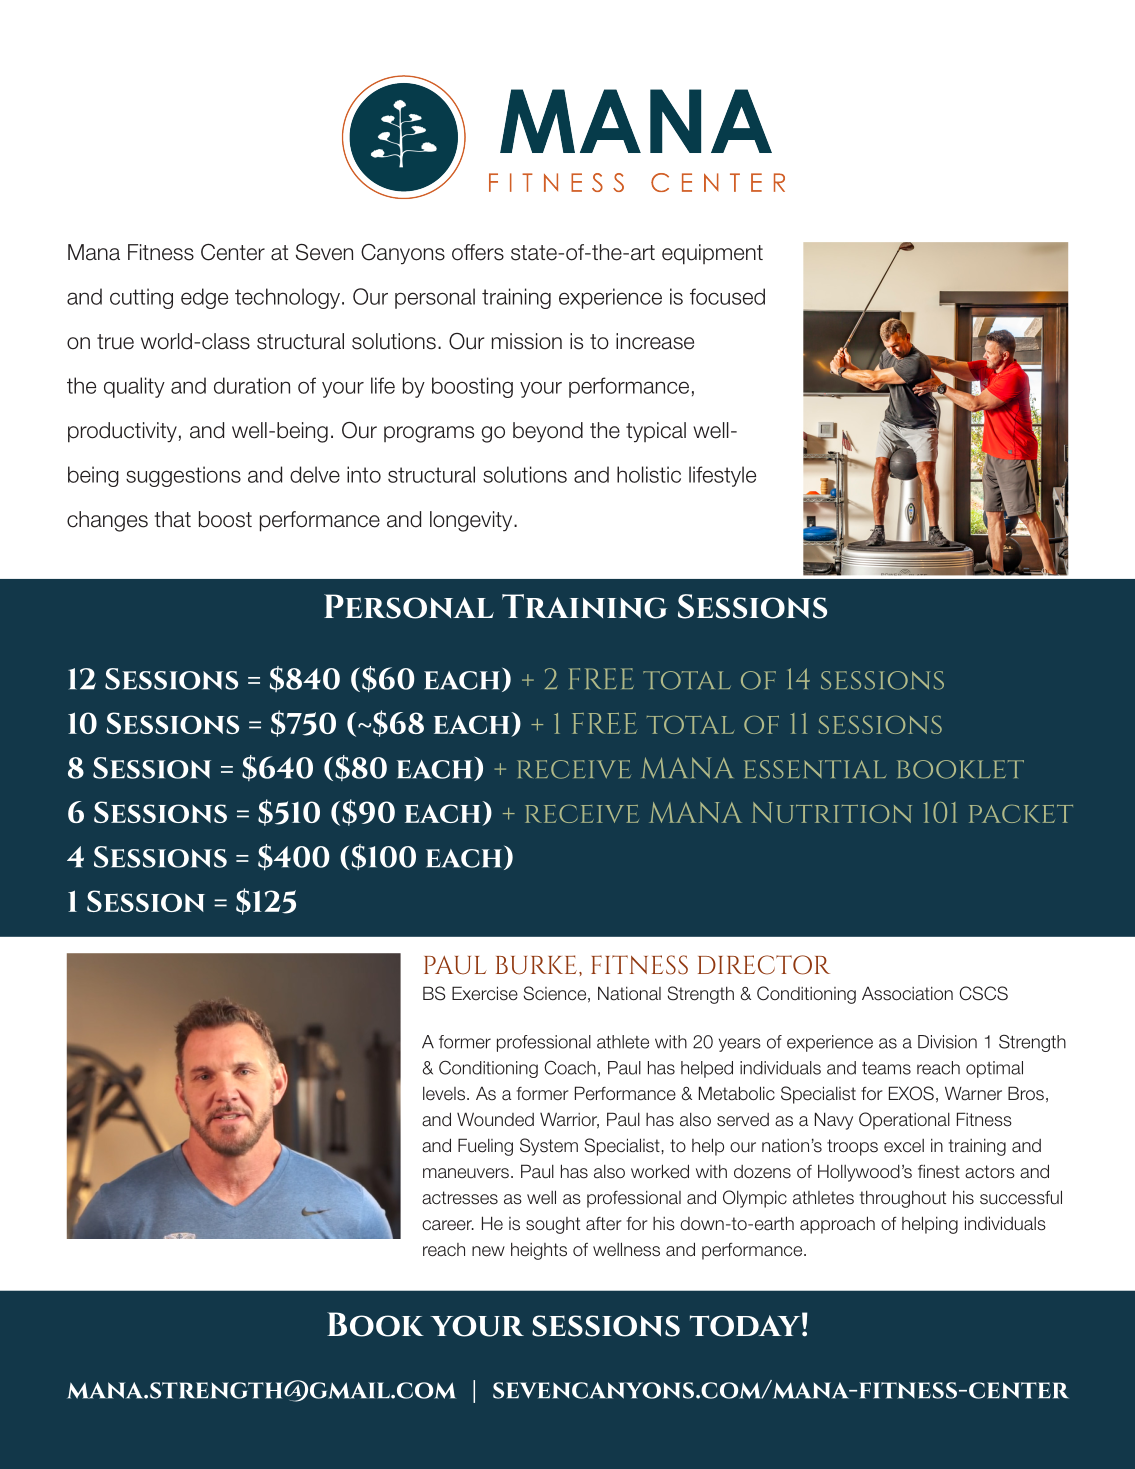 The width and height of the image is (1135, 1469). I want to click on longevity, so click(472, 521).
